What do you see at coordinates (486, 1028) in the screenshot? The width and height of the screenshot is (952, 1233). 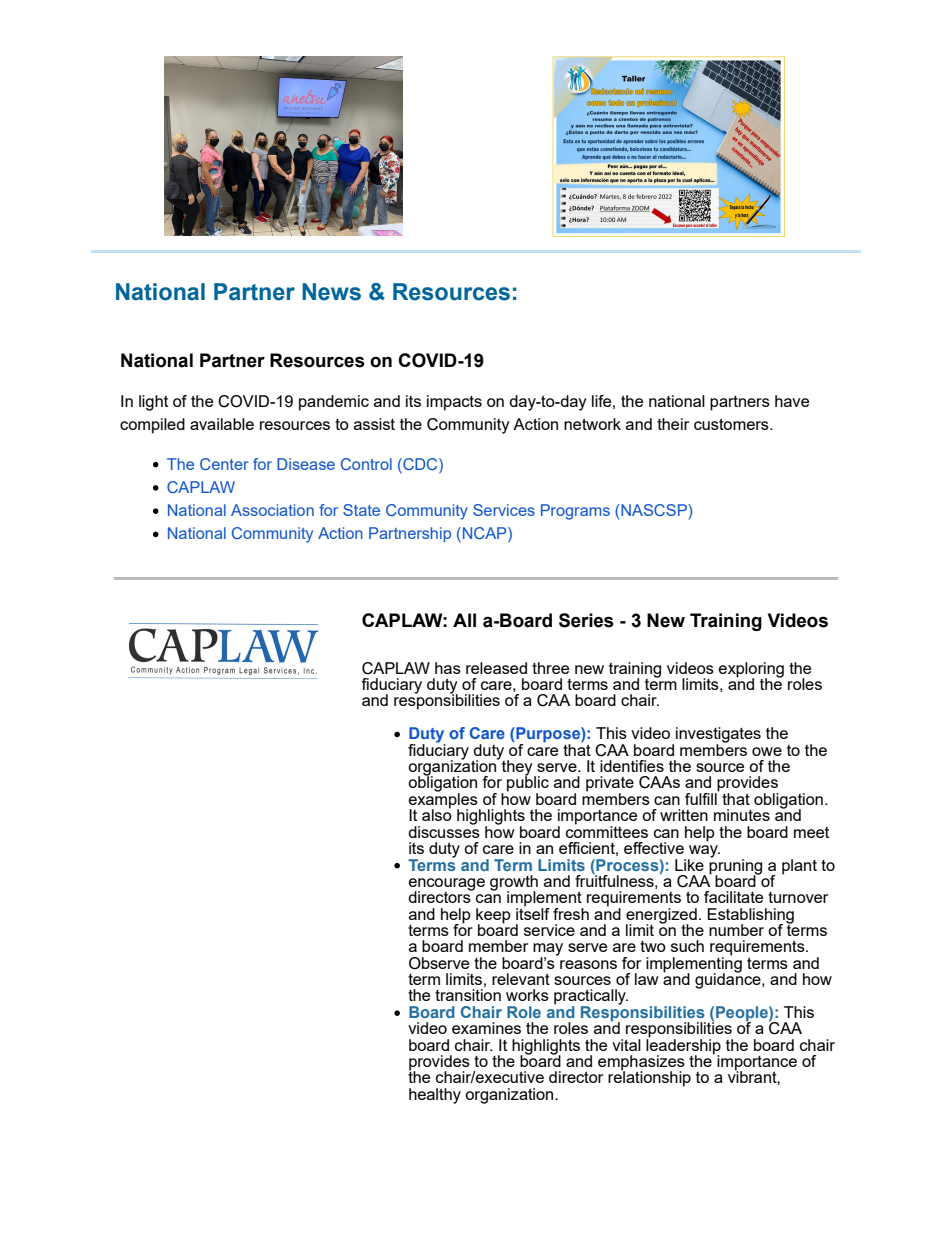 I see `examines` at bounding box center [486, 1028].
